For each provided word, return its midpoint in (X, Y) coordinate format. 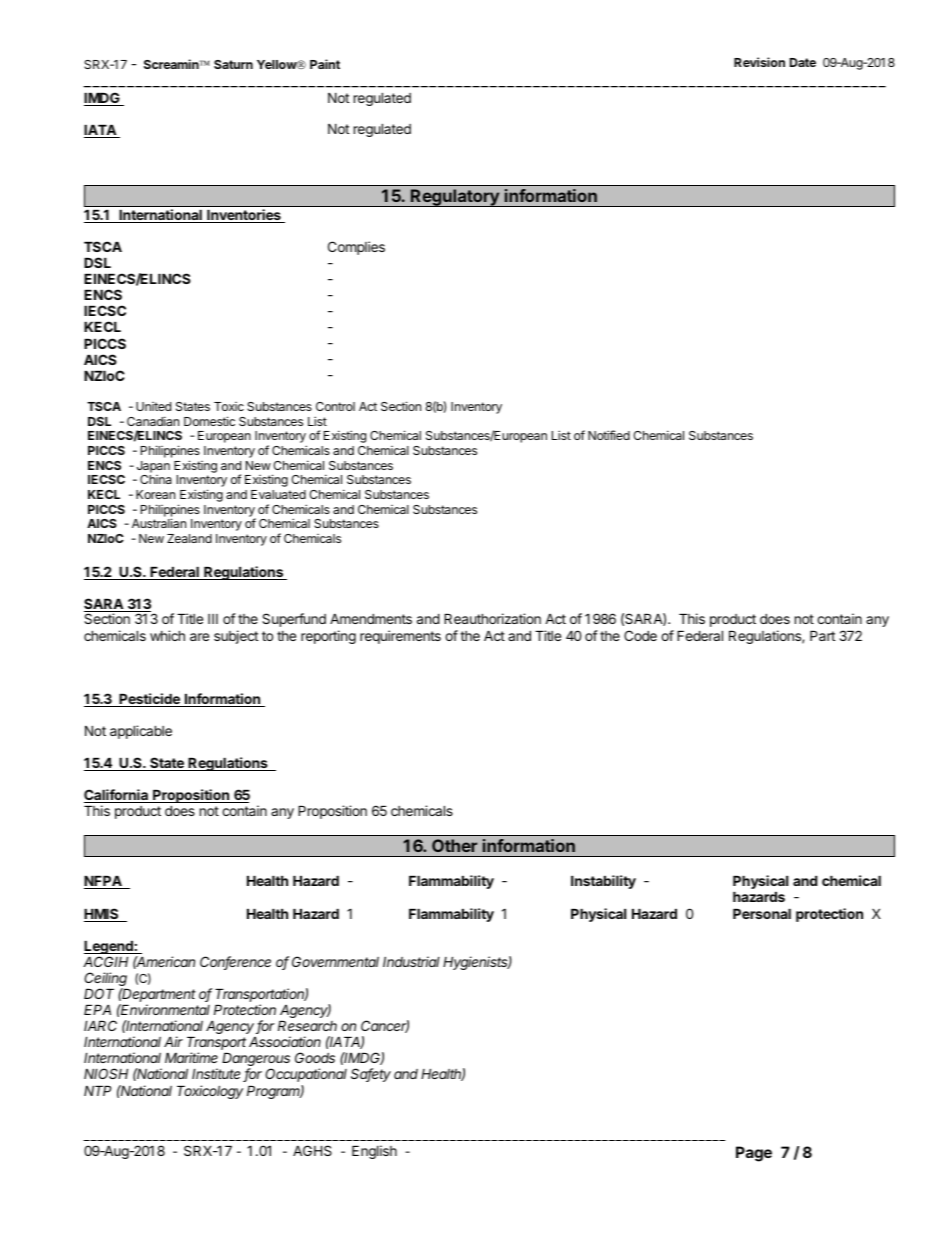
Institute (218, 1075)
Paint (325, 64)
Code (640, 635)
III (213, 619)
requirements (400, 637)
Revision (759, 62)
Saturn (233, 64)
